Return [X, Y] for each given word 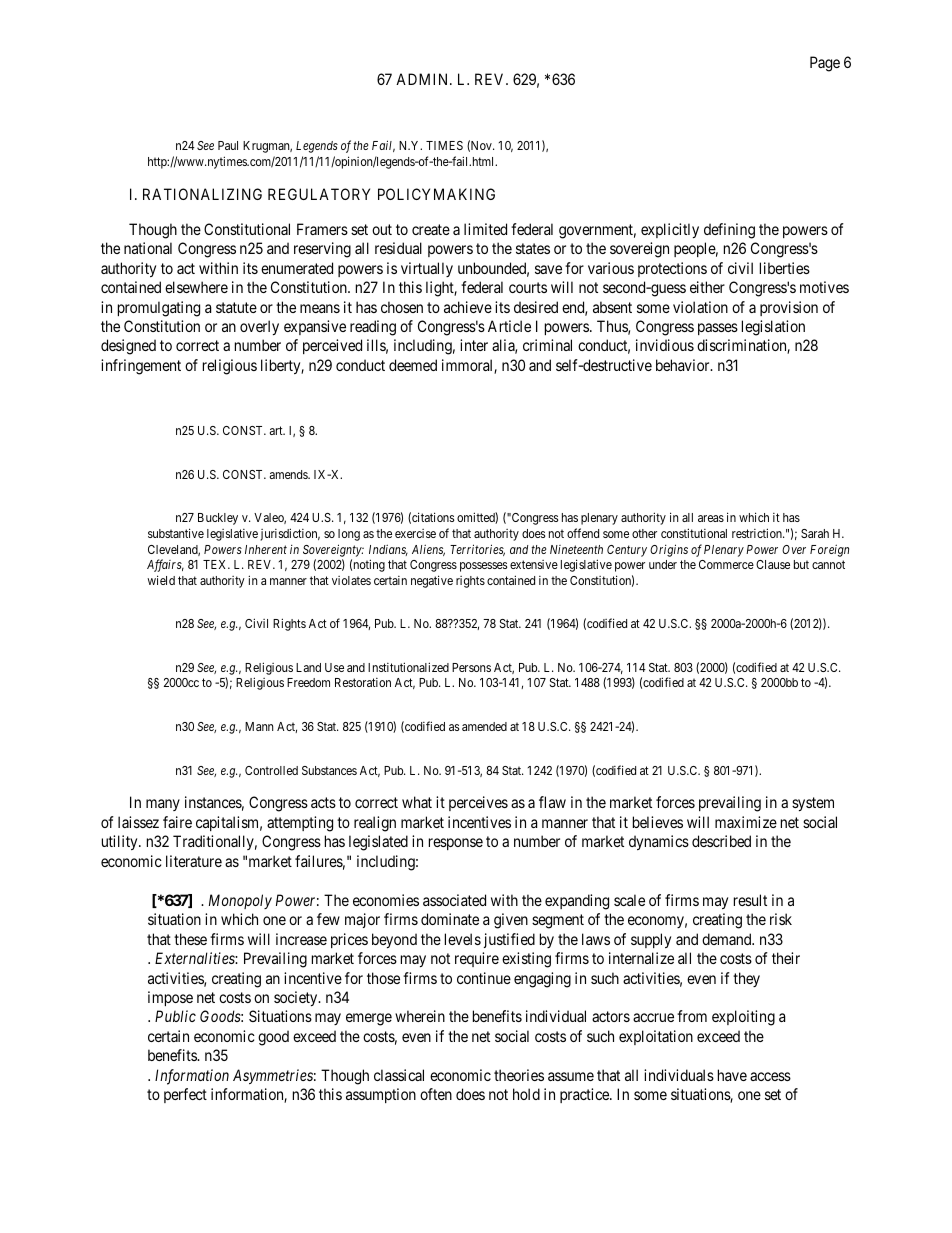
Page [825, 64]
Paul [228, 145]
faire [177, 822]
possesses [483, 567]
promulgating [159, 309]
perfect [185, 1095]
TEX [216, 564]
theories [519, 1075]
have [732, 1075]
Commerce [726, 564]
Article [509, 326]
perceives [478, 803]
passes [718, 329]
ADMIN [423, 79]
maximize [746, 822]
